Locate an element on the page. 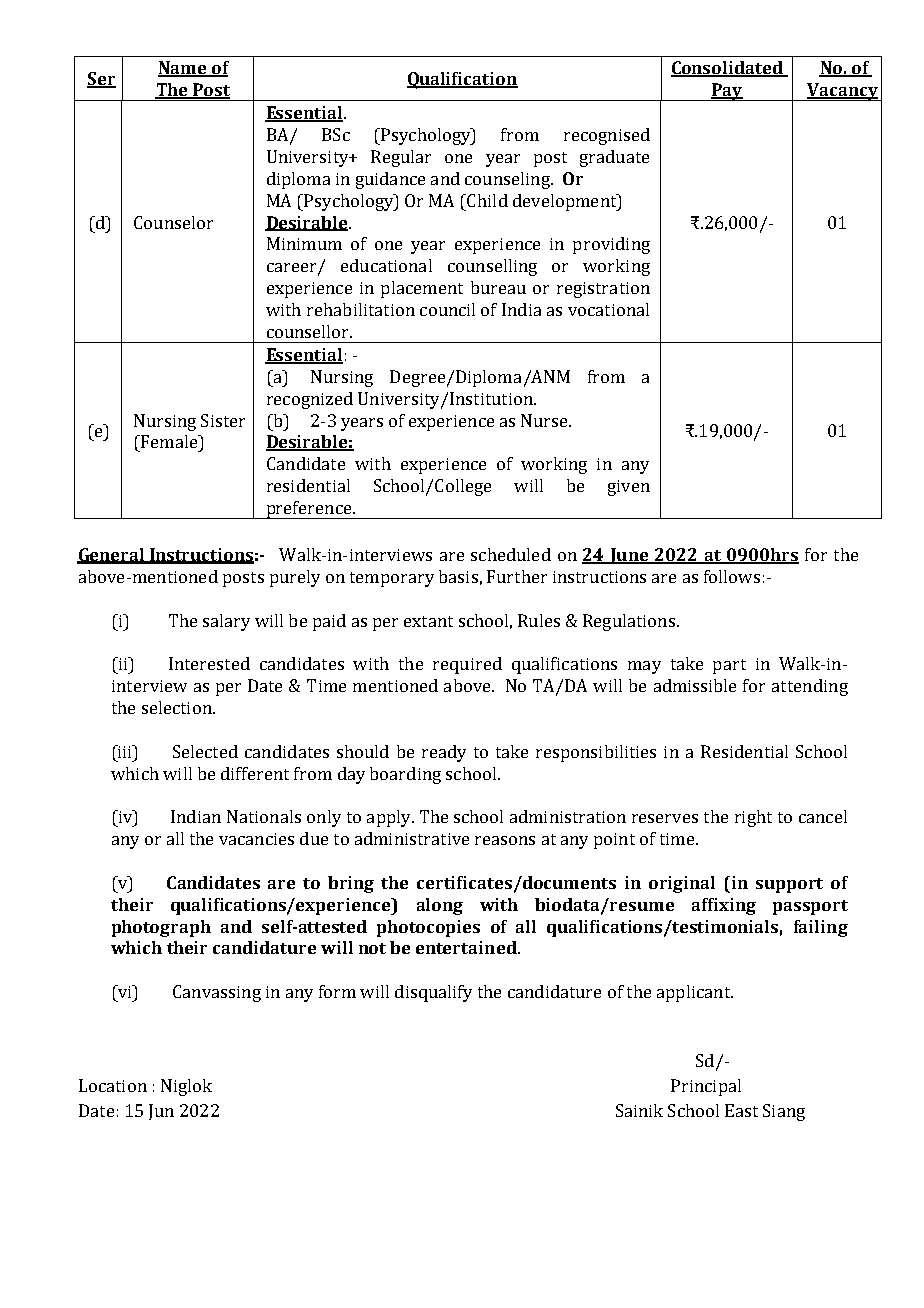  part is located at coordinates (729, 666).
